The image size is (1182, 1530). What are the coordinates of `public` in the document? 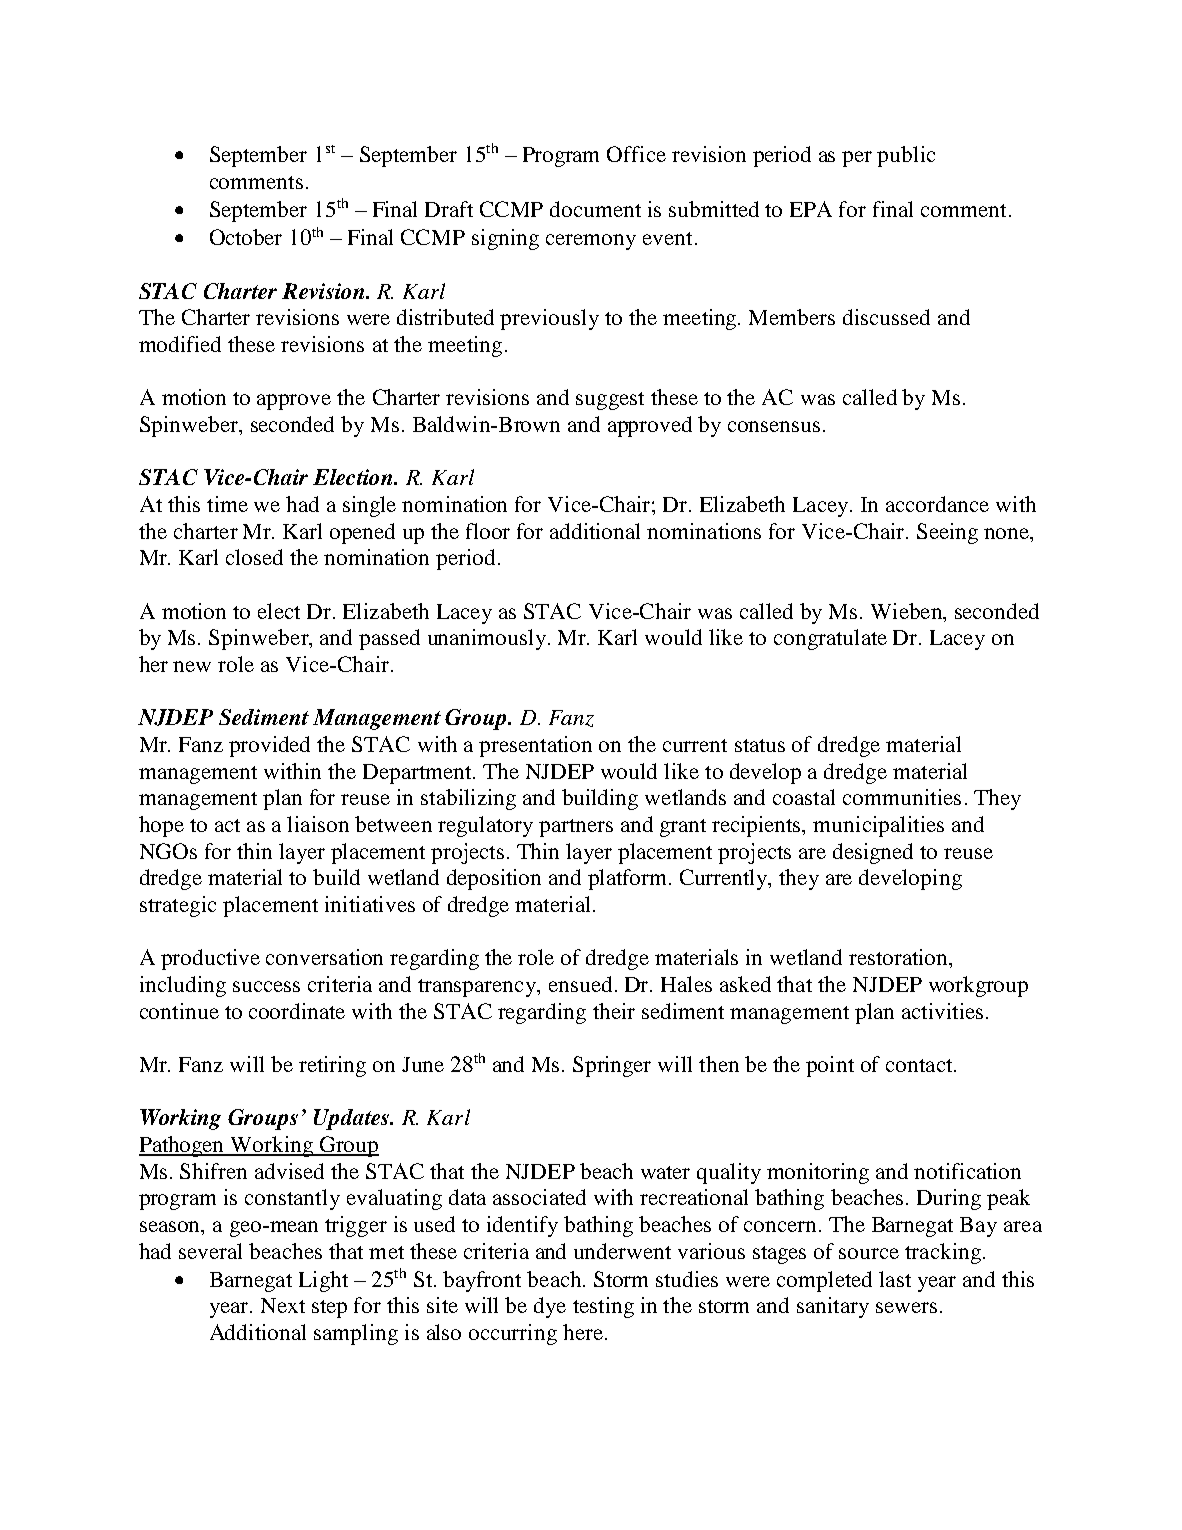 It's located at (906, 156).
